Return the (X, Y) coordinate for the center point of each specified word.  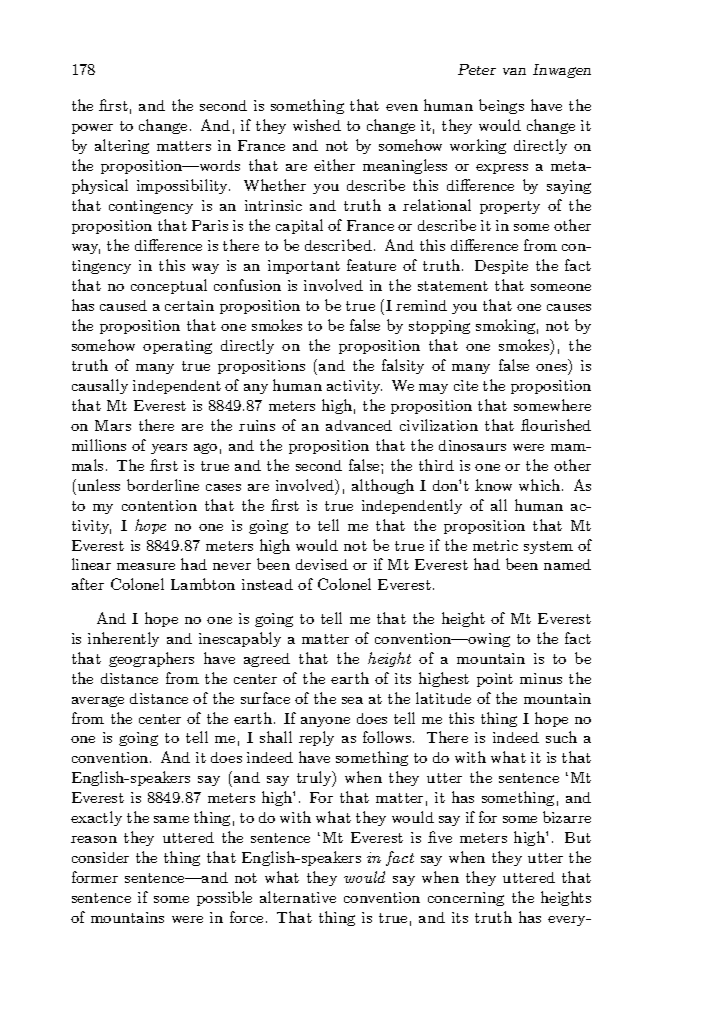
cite (466, 385)
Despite (501, 267)
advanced (359, 425)
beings (501, 106)
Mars (113, 425)
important (304, 267)
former (95, 877)
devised (322, 564)
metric (495, 545)
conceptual (169, 286)
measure (146, 566)
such (561, 737)
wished (317, 125)
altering (122, 146)
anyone (325, 722)
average (98, 701)
